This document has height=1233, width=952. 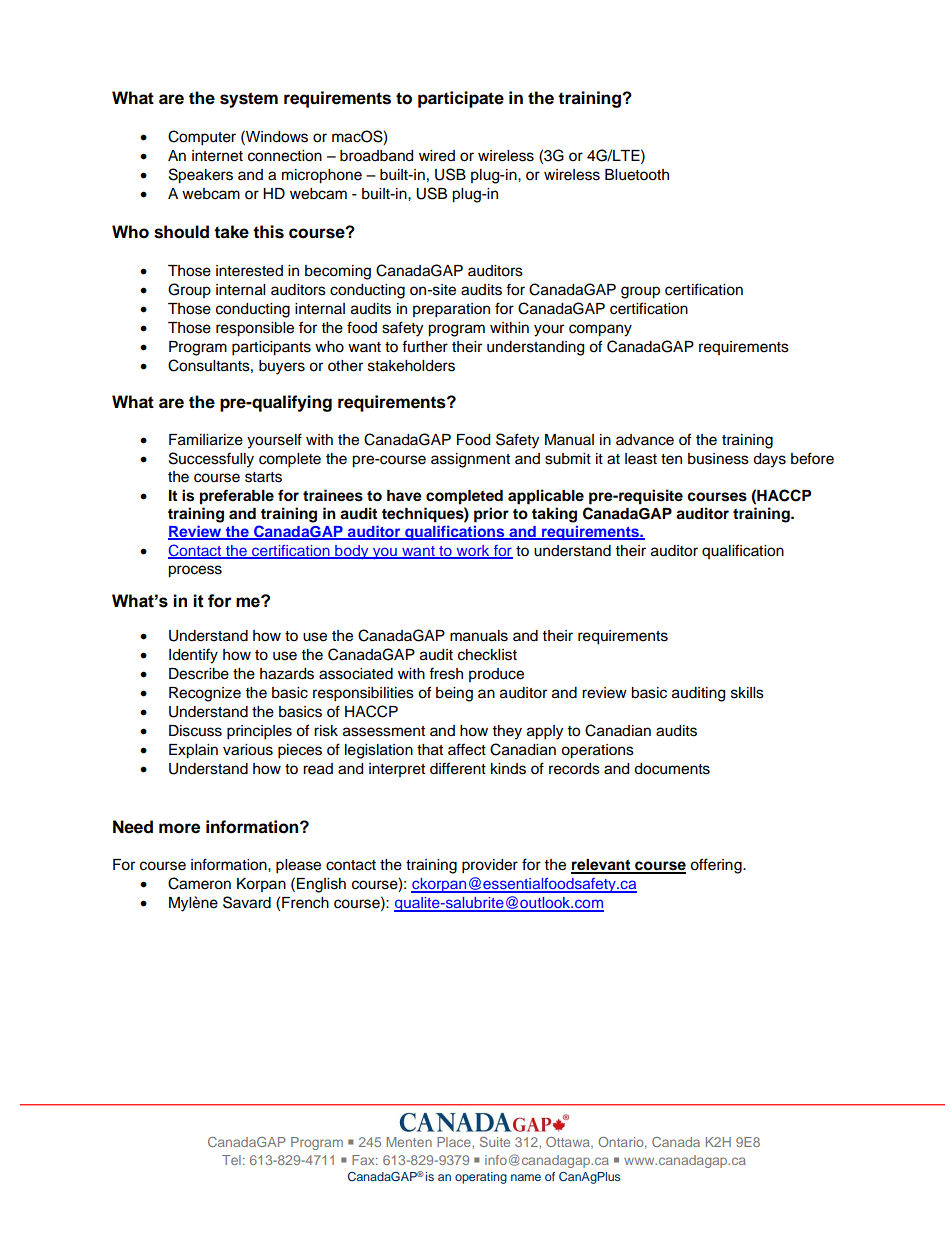 I want to click on Successfully, so click(x=211, y=460).
